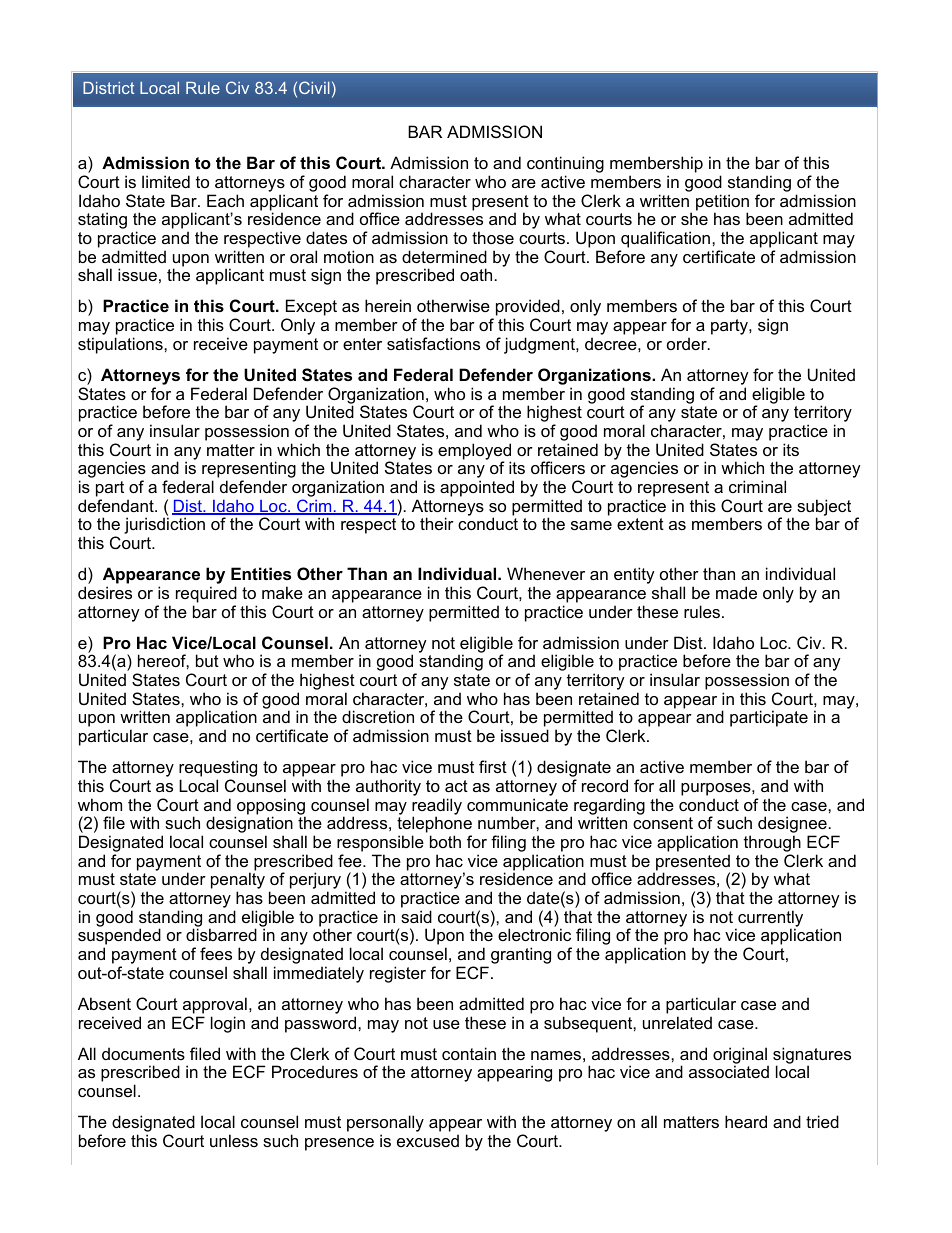 Image resolution: width=952 pixels, height=1233 pixels. I want to click on made, so click(736, 592).
